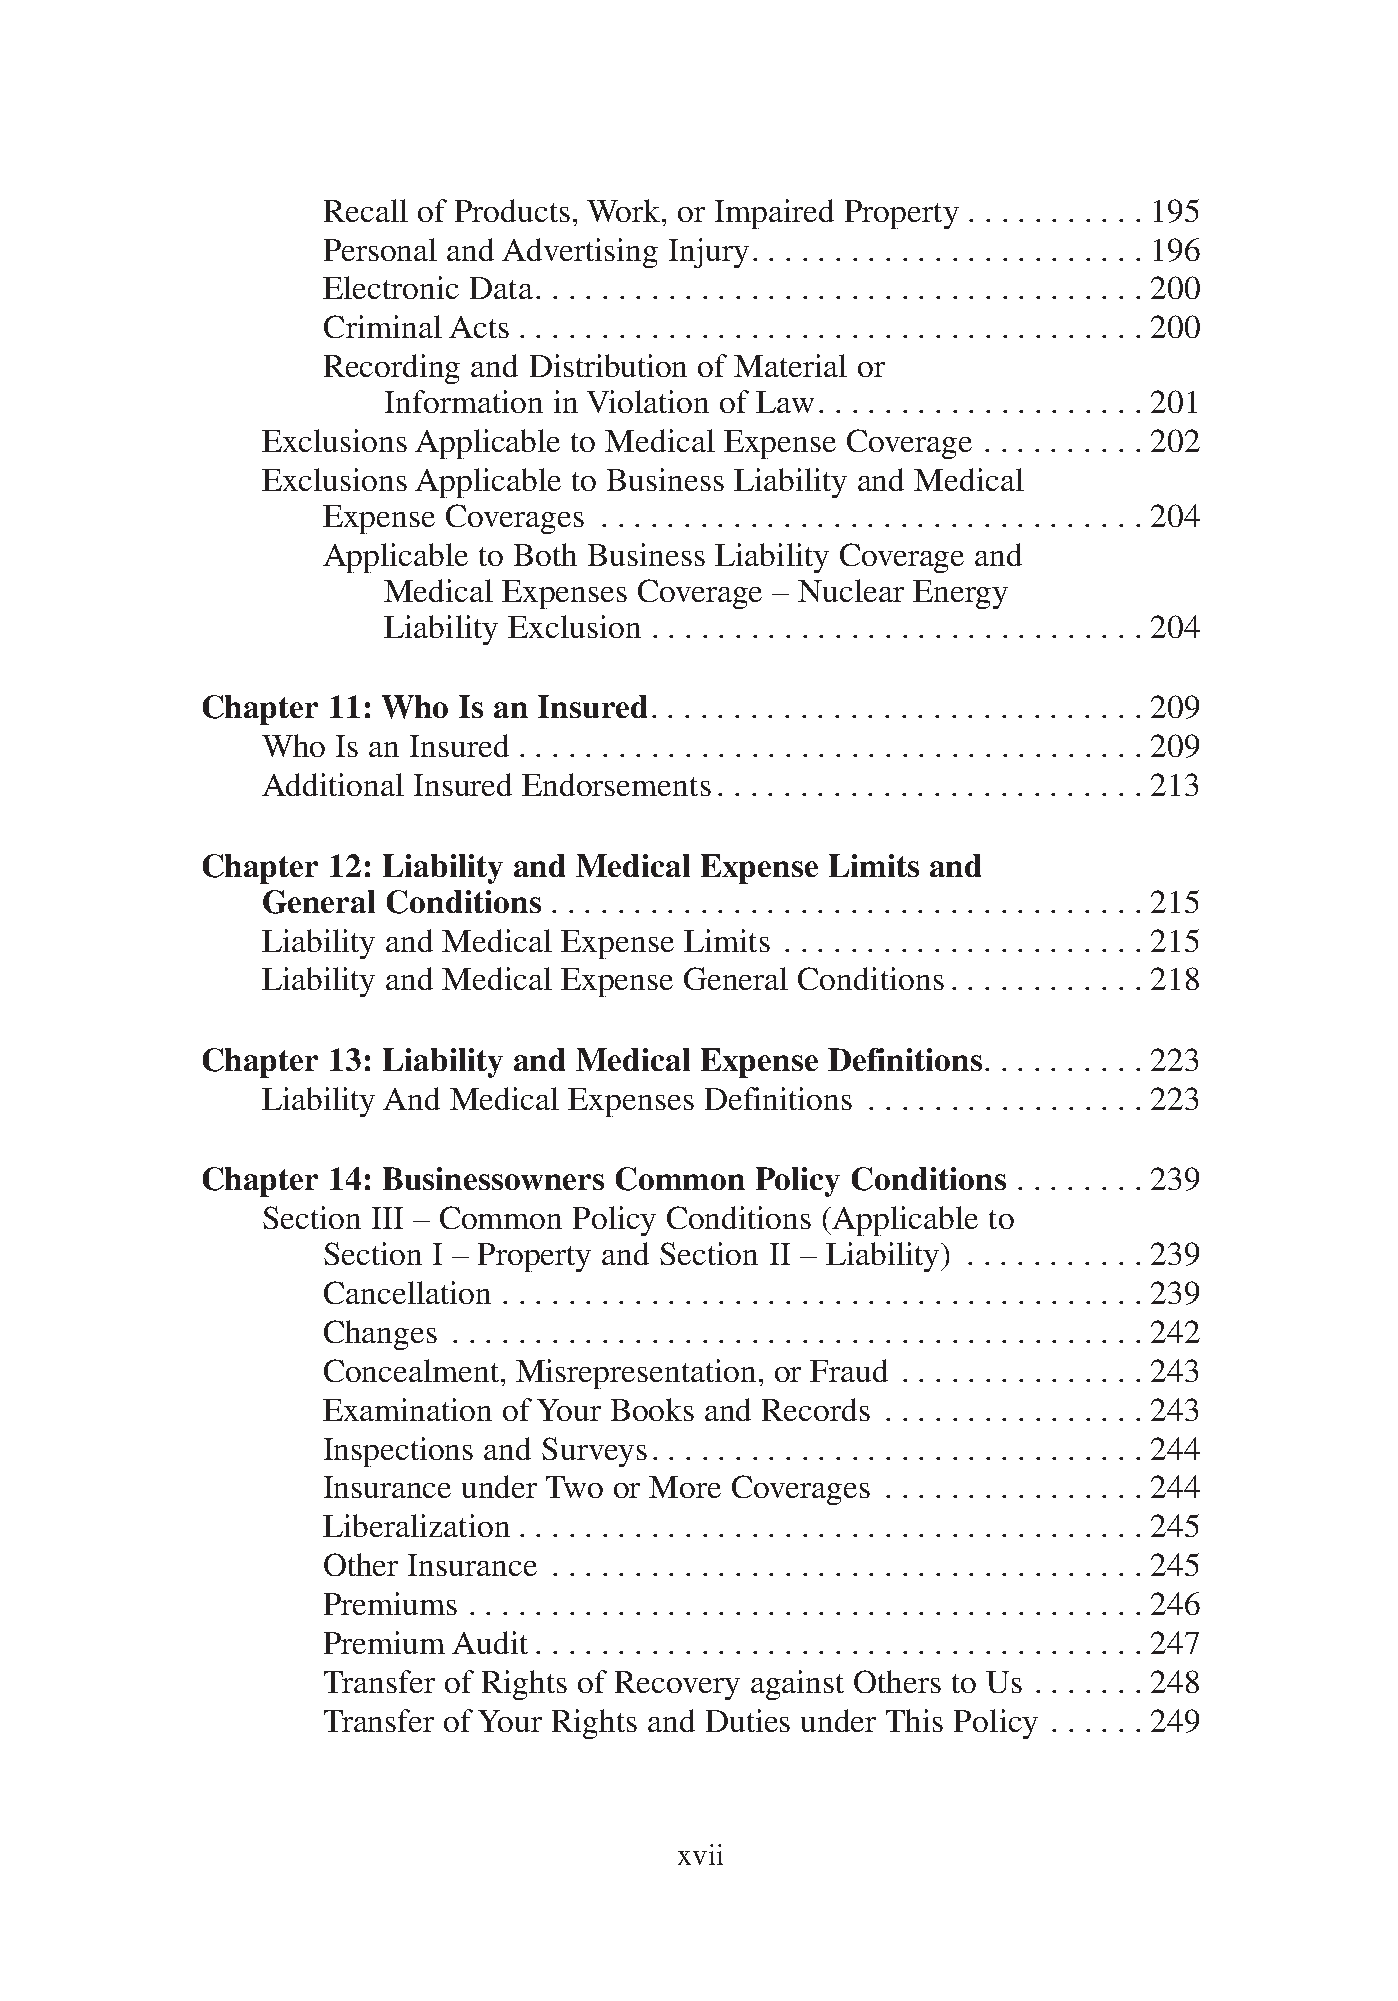 The image size is (1398, 2001). Describe the element at coordinates (391, 287) in the page. I see `Electronic` at that location.
